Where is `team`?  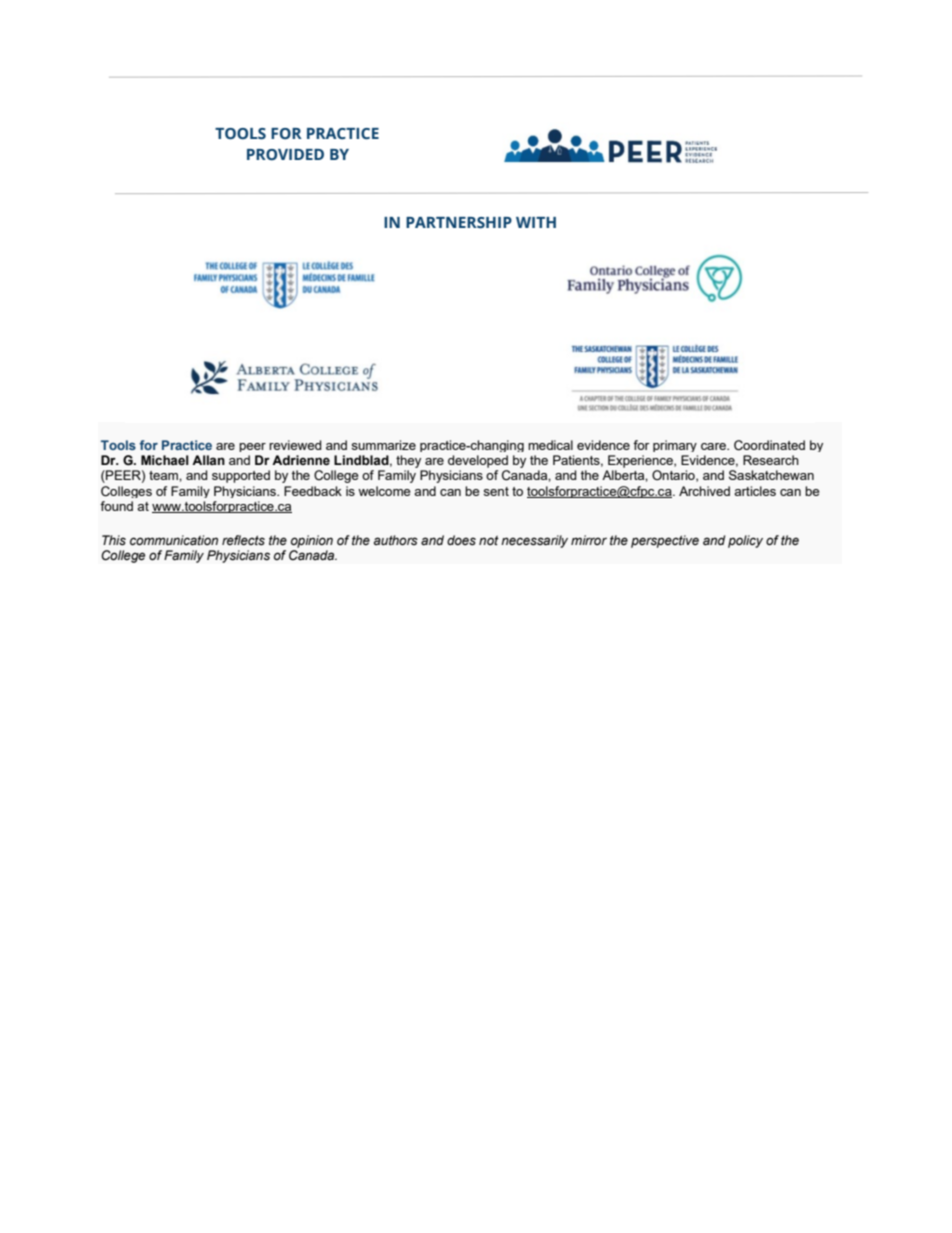
team is located at coordinates (164, 475).
